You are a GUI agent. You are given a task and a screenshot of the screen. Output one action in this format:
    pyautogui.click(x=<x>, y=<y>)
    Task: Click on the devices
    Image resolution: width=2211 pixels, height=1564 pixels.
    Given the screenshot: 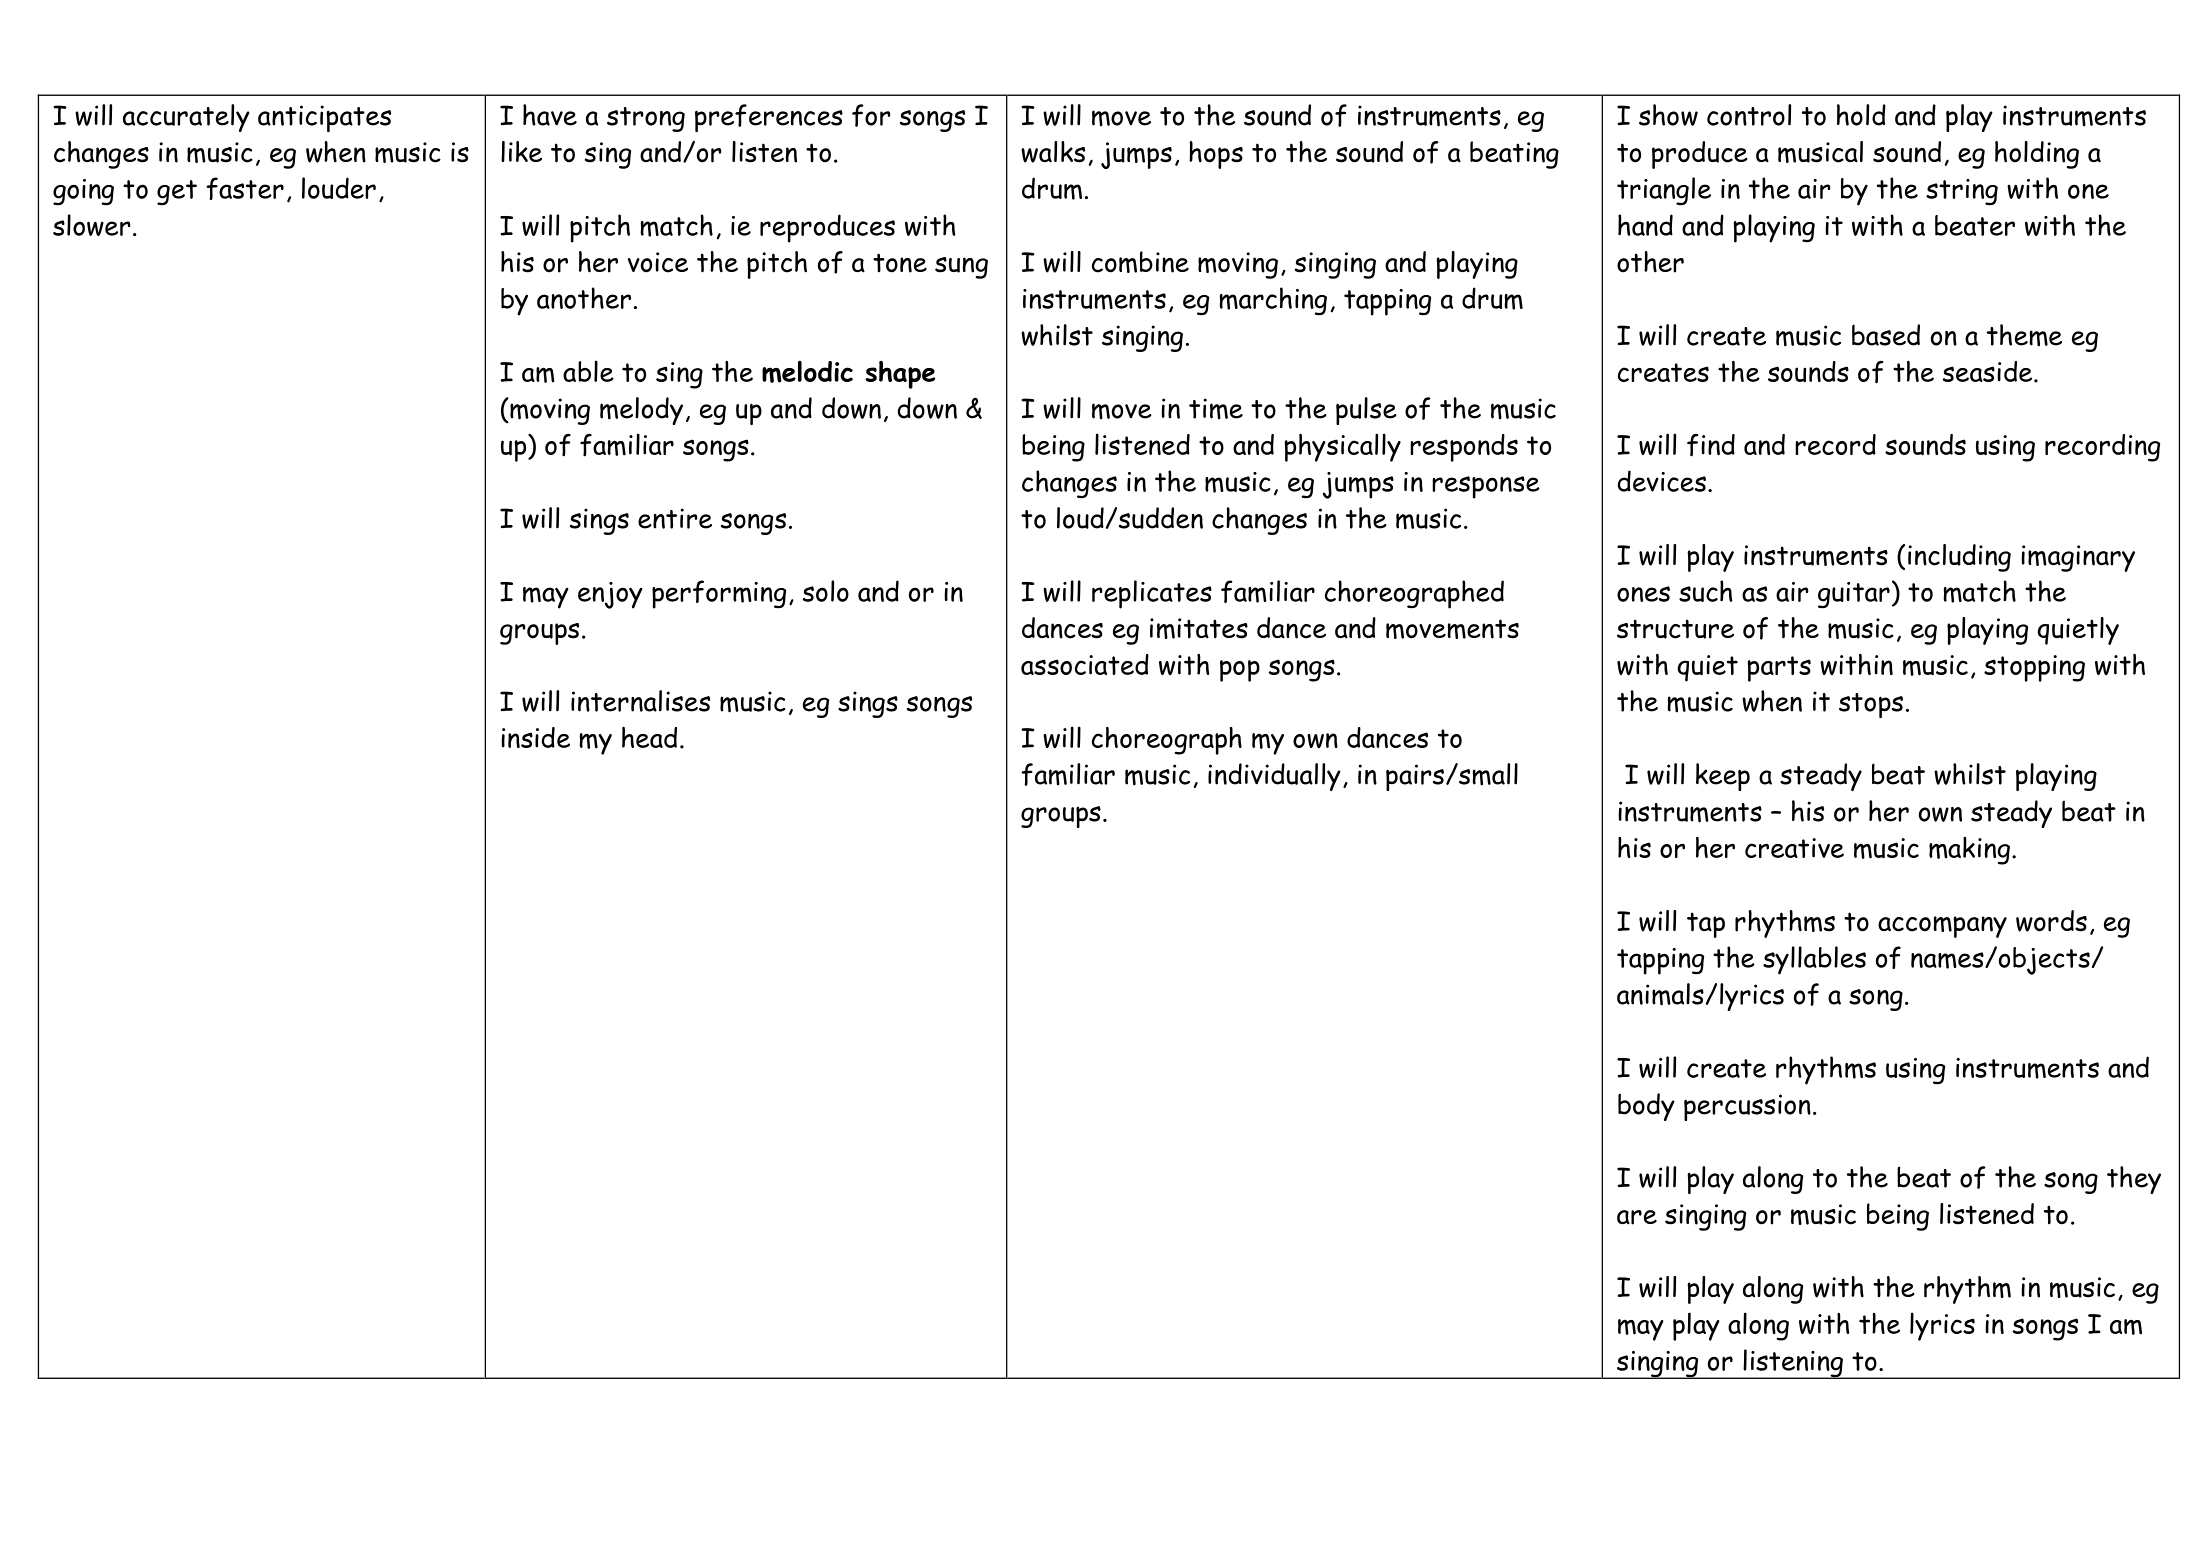 What is the action you would take?
    pyautogui.click(x=1662, y=481)
